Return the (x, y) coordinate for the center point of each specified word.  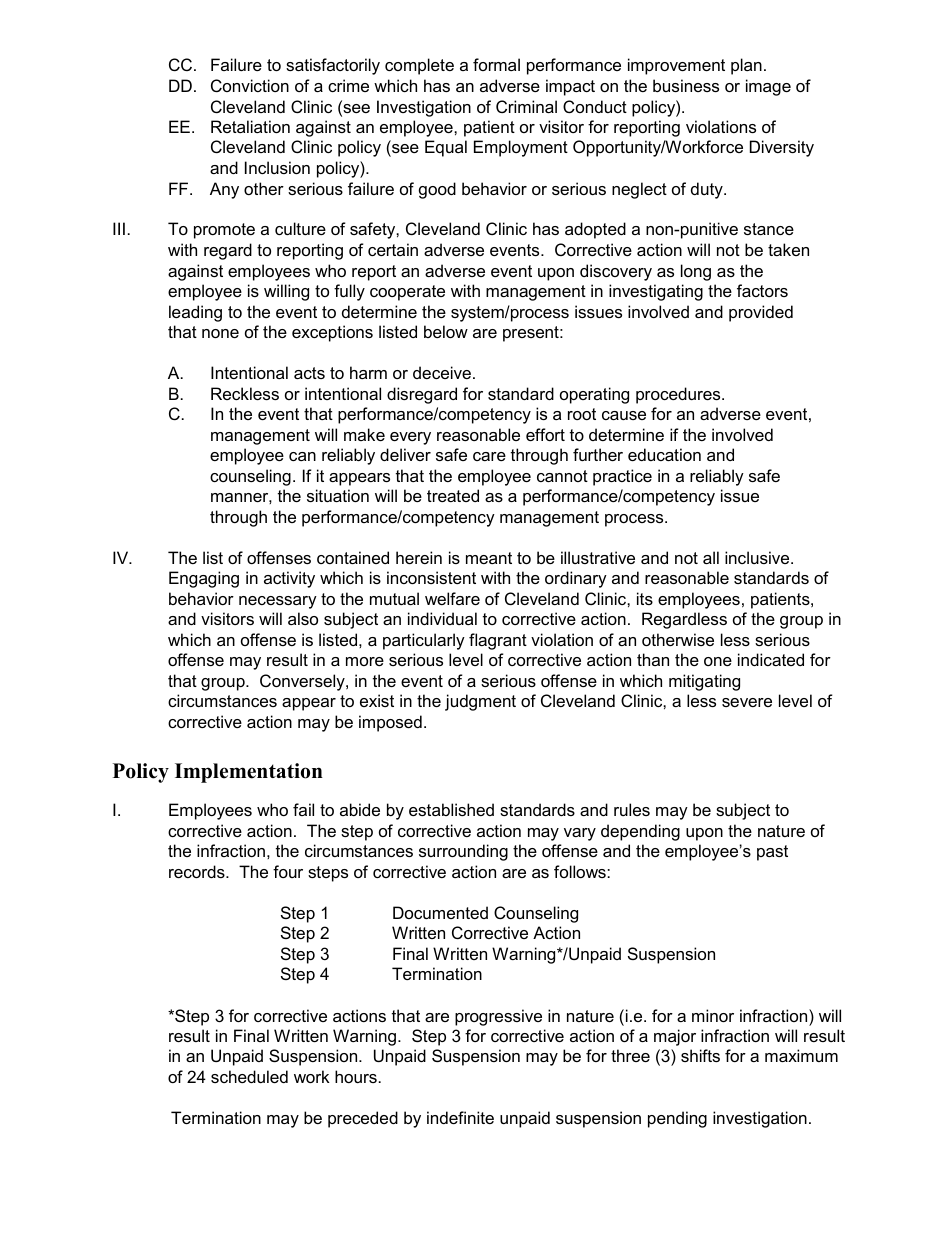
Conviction (250, 85)
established (451, 809)
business (686, 85)
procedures (679, 395)
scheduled (249, 1076)
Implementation (249, 773)
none (220, 333)
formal (496, 64)
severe (747, 702)
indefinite (460, 1117)
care (489, 456)
